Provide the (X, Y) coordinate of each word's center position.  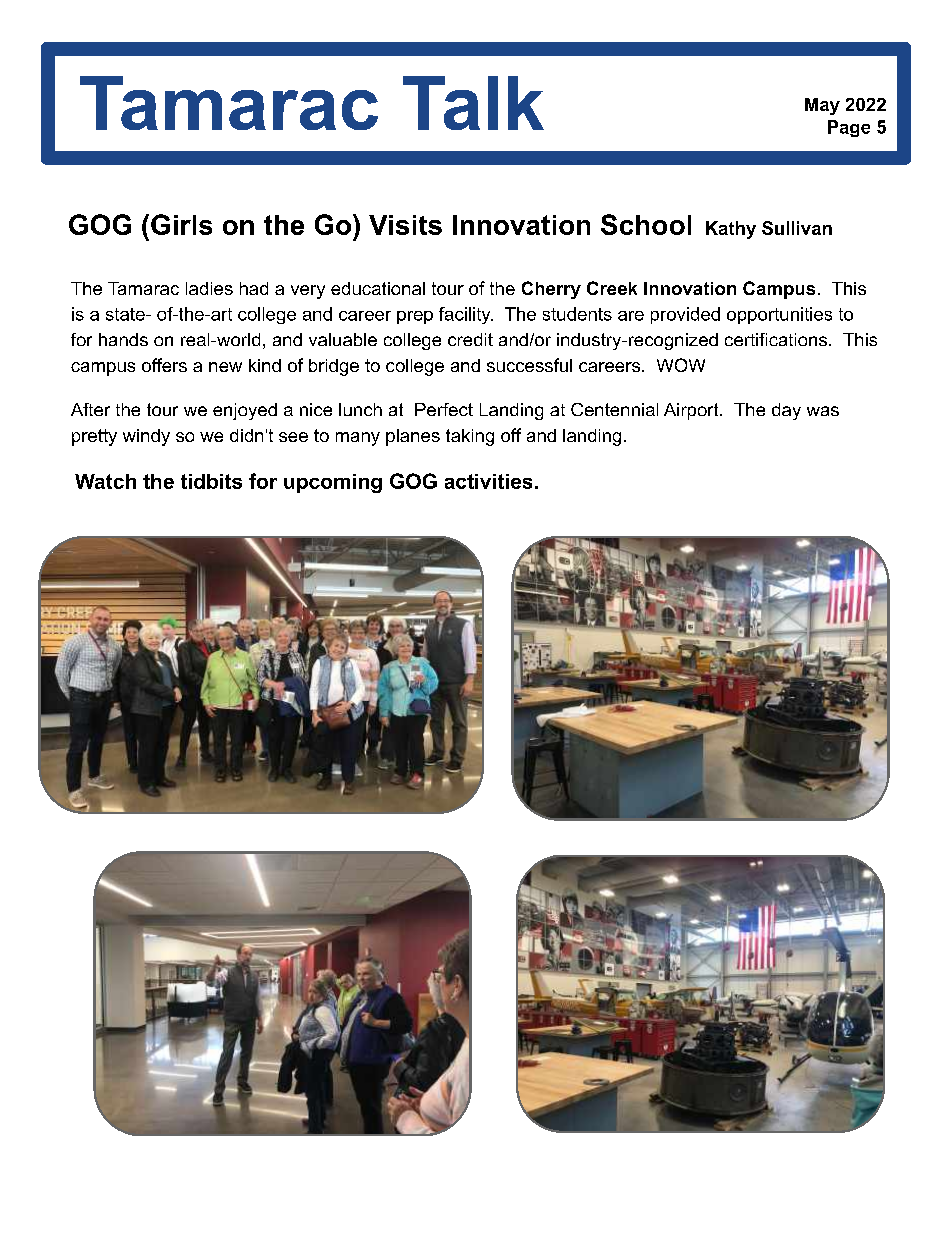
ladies (209, 288)
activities (488, 481)
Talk (473, 103)
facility (466, 315)
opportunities (779, 315)
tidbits (211, 481)
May (822, 106)
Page (849, 128)
